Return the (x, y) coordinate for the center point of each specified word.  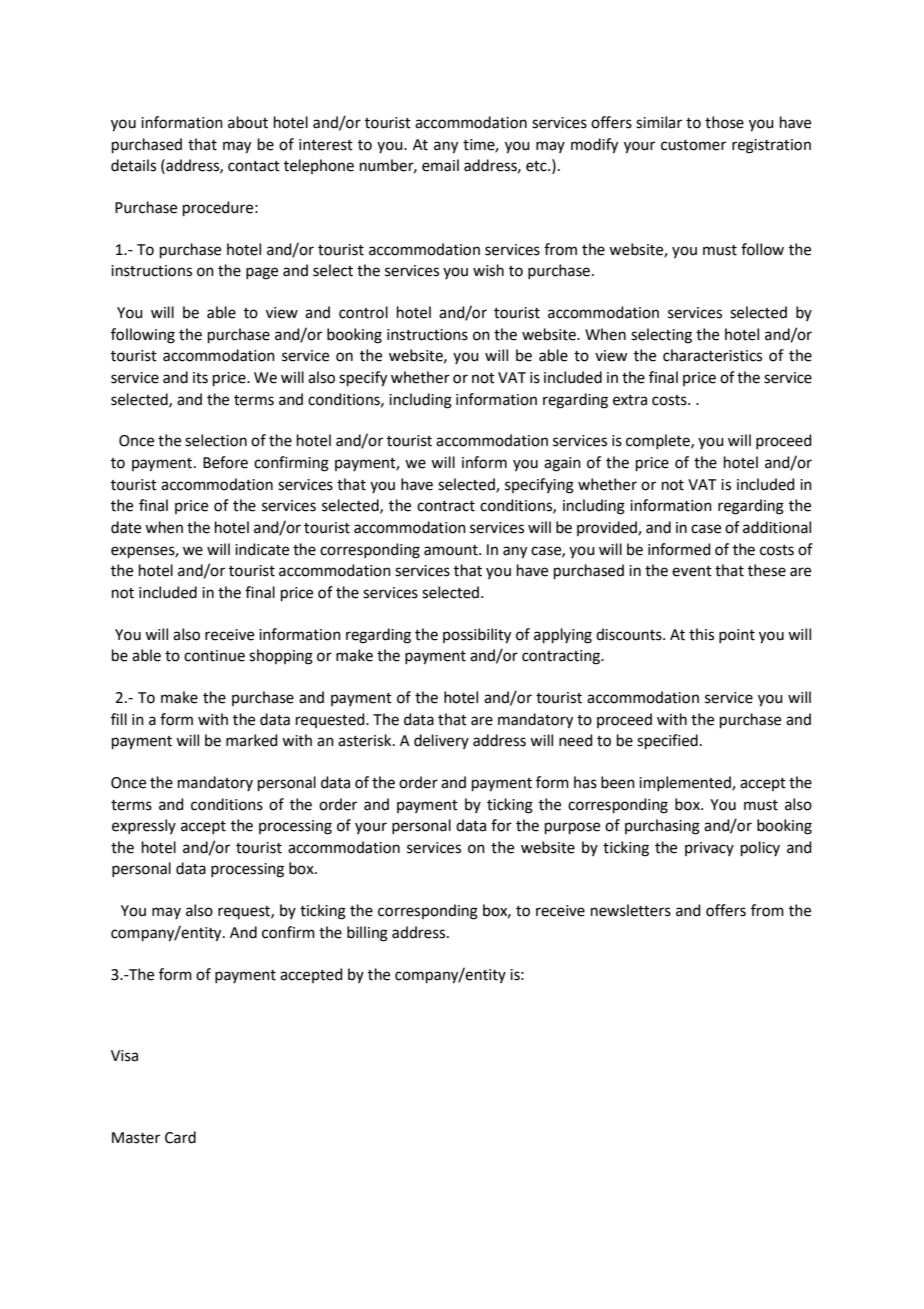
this (701, 634)
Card (180, 1137)
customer (693, 145)
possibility (477, 636)
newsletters (631, 910)
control (363, 312)
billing (367, 934)
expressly (144, 826)
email (440, 165)
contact (254, 166)
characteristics (712, 355)
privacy (709, 849)
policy (760, 848)
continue (214, 656)
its (200, 378)
